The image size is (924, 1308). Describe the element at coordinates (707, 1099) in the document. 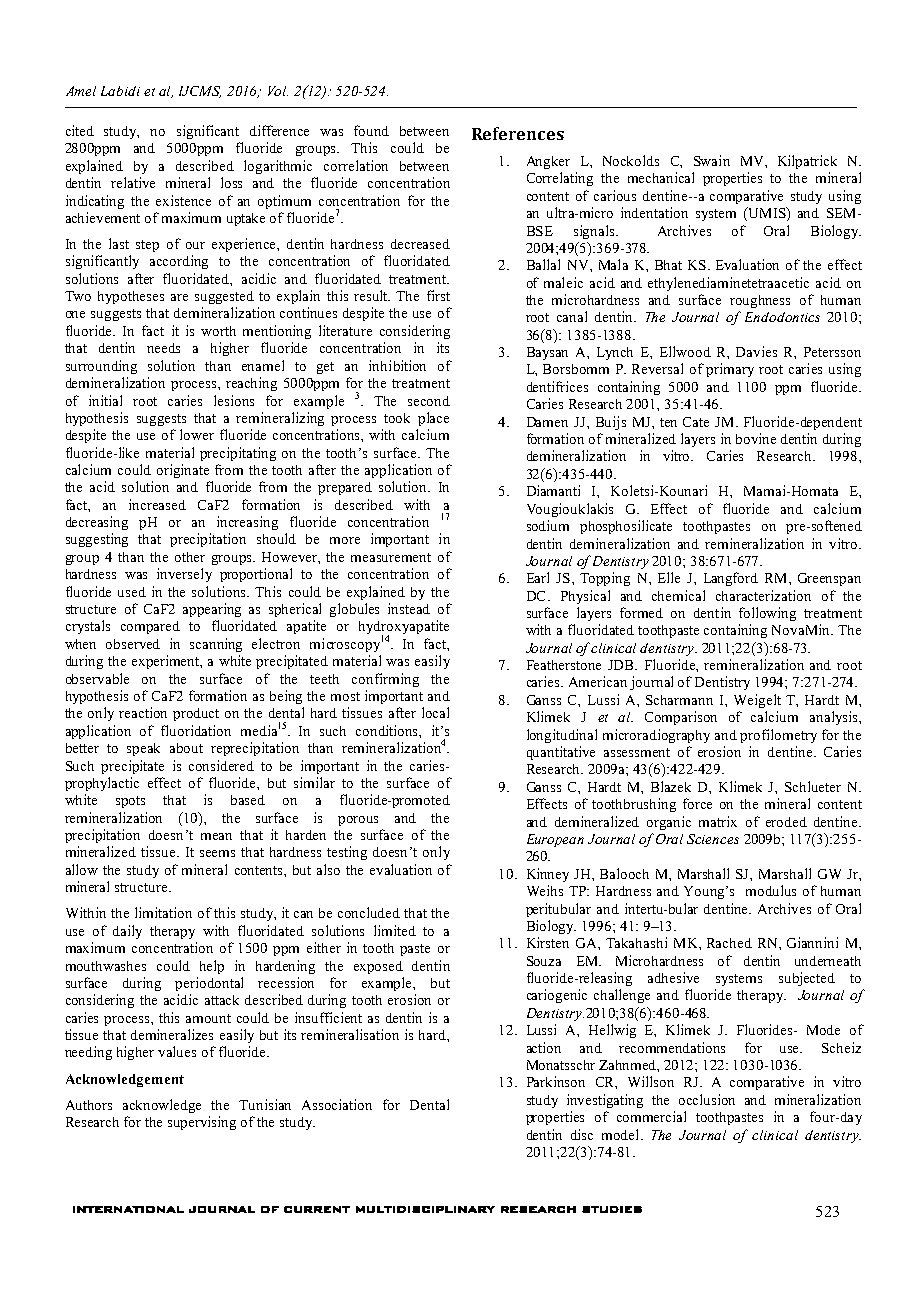

I see `occlusion` at that location.
